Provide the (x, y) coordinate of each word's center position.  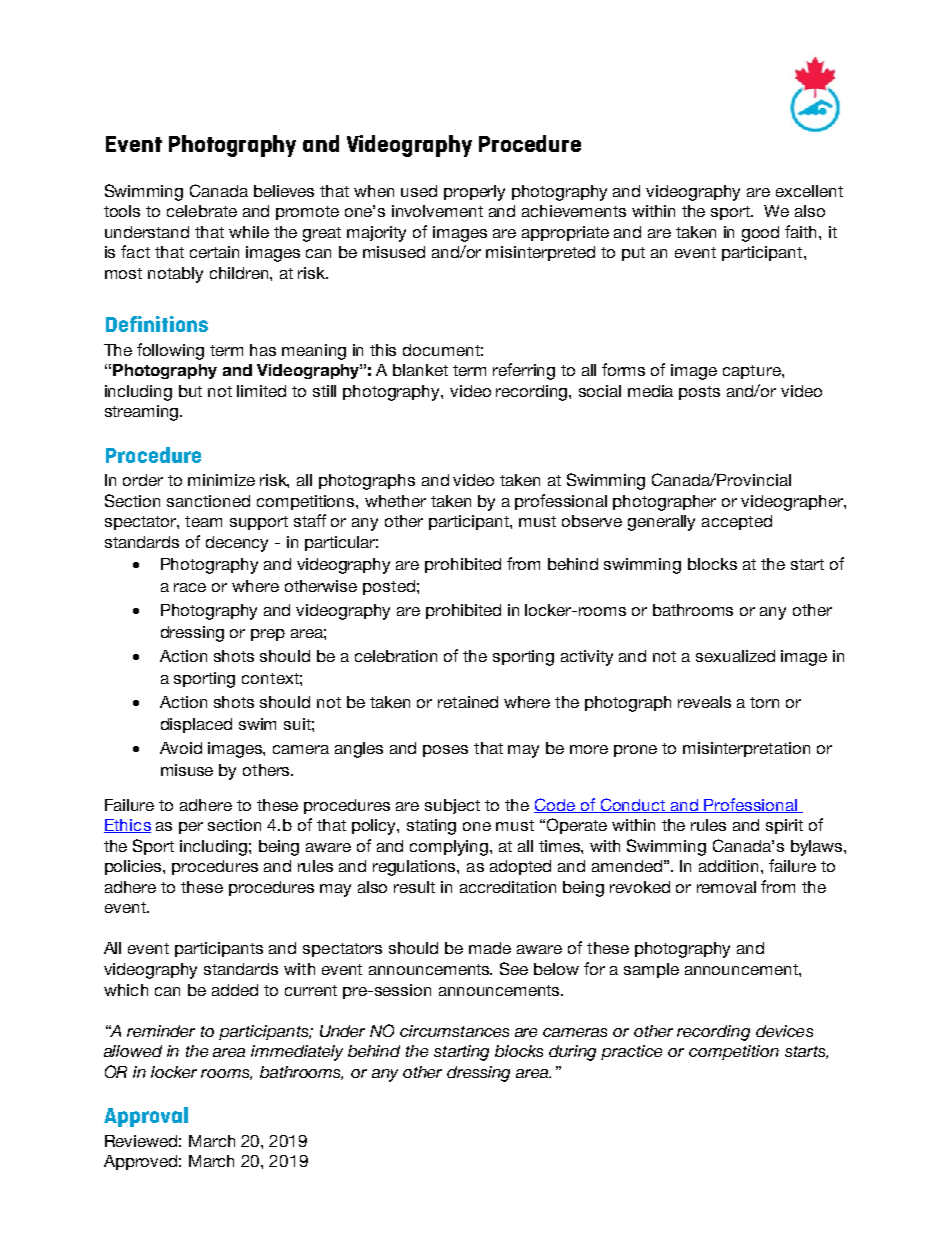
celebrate (202, 211)
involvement (437, 211)
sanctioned (208, 501)
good (760, 234)
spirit (784, 826)
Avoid (181, 748)
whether (395, 501)
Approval (146, 1117)
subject (452, 806)
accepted (737, 522)
